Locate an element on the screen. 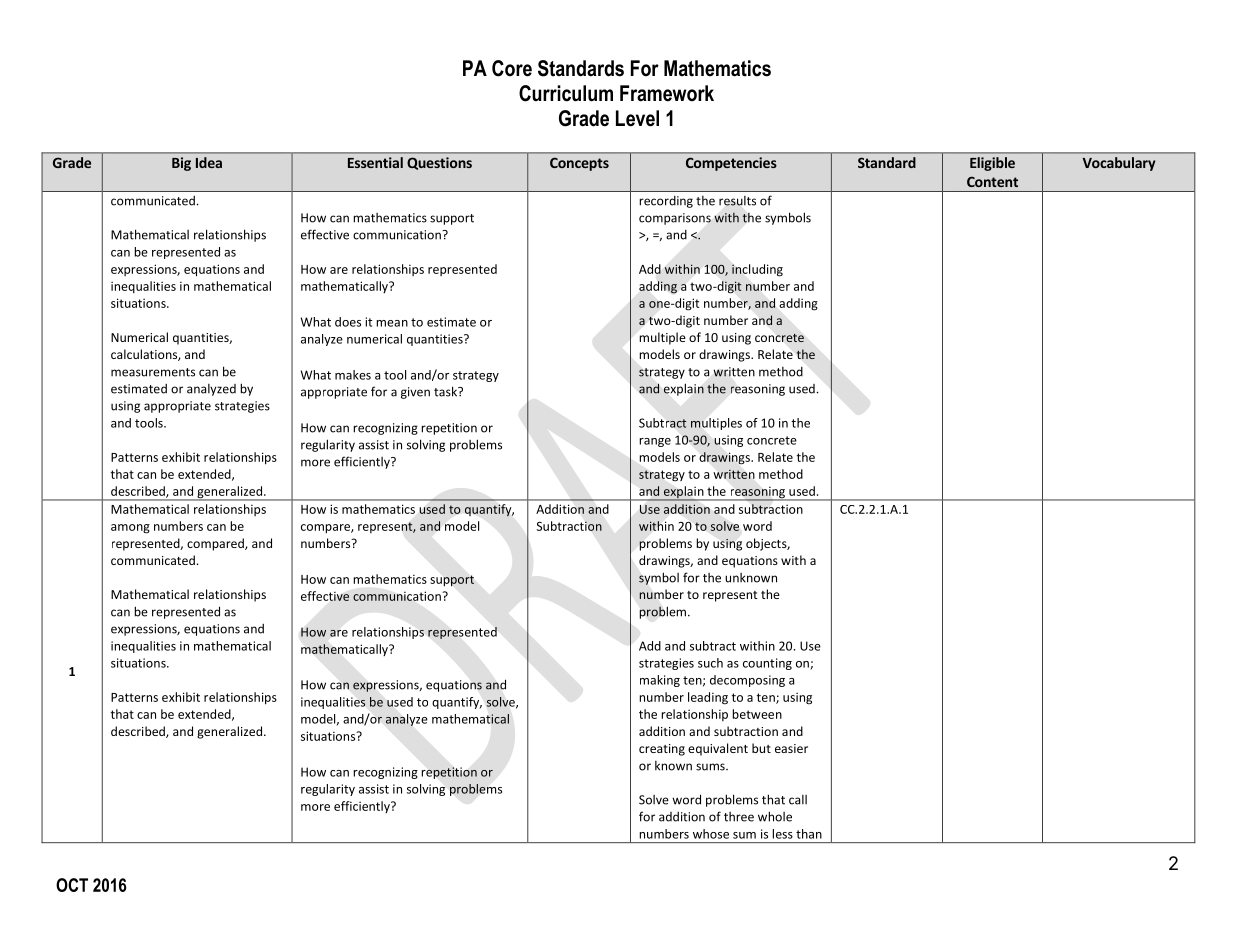 The height and width of the screenshot is (952, 1233). Curriculum is located at coordinates (566, 93).
